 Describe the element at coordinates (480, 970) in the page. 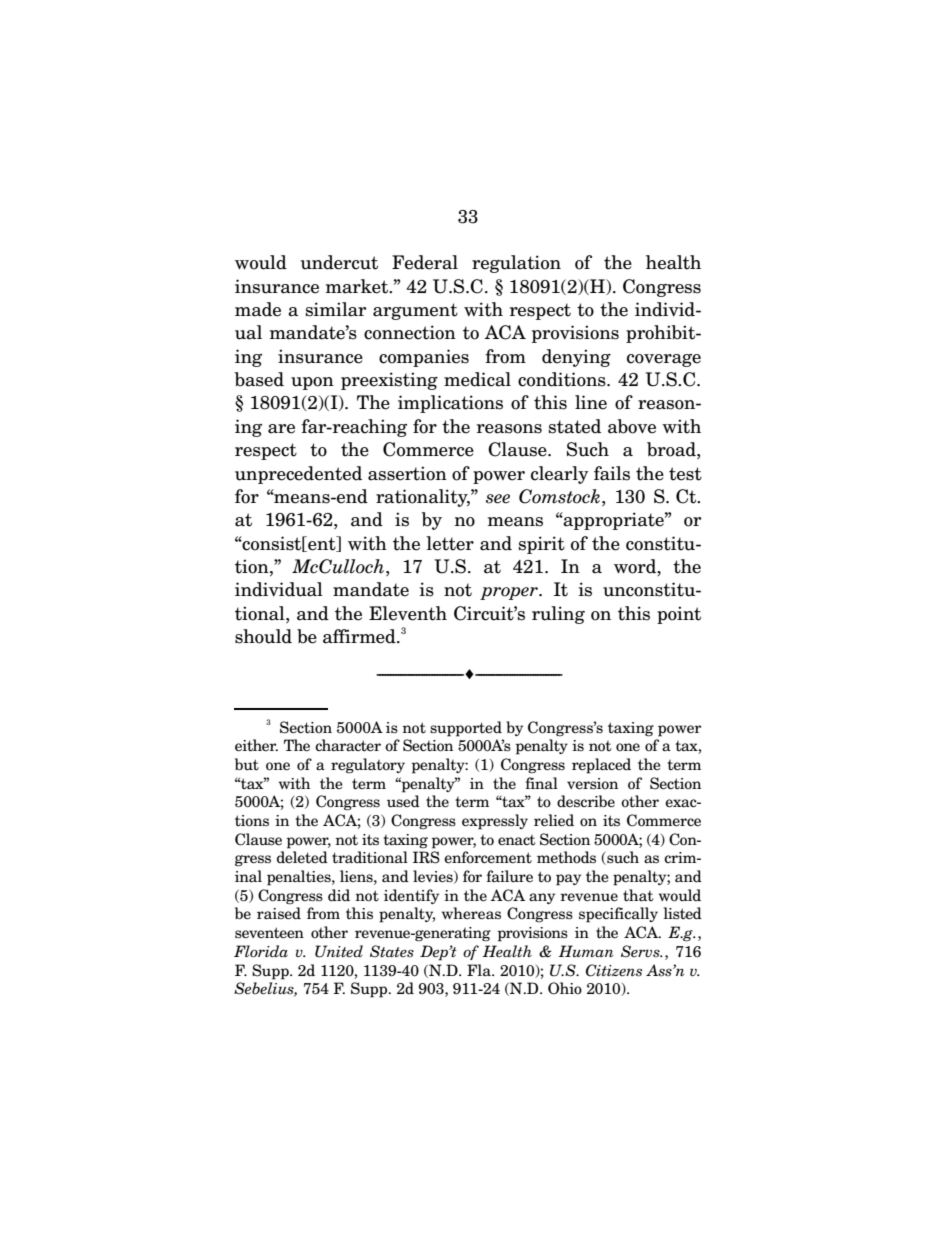

I see `Fla` at that location.
